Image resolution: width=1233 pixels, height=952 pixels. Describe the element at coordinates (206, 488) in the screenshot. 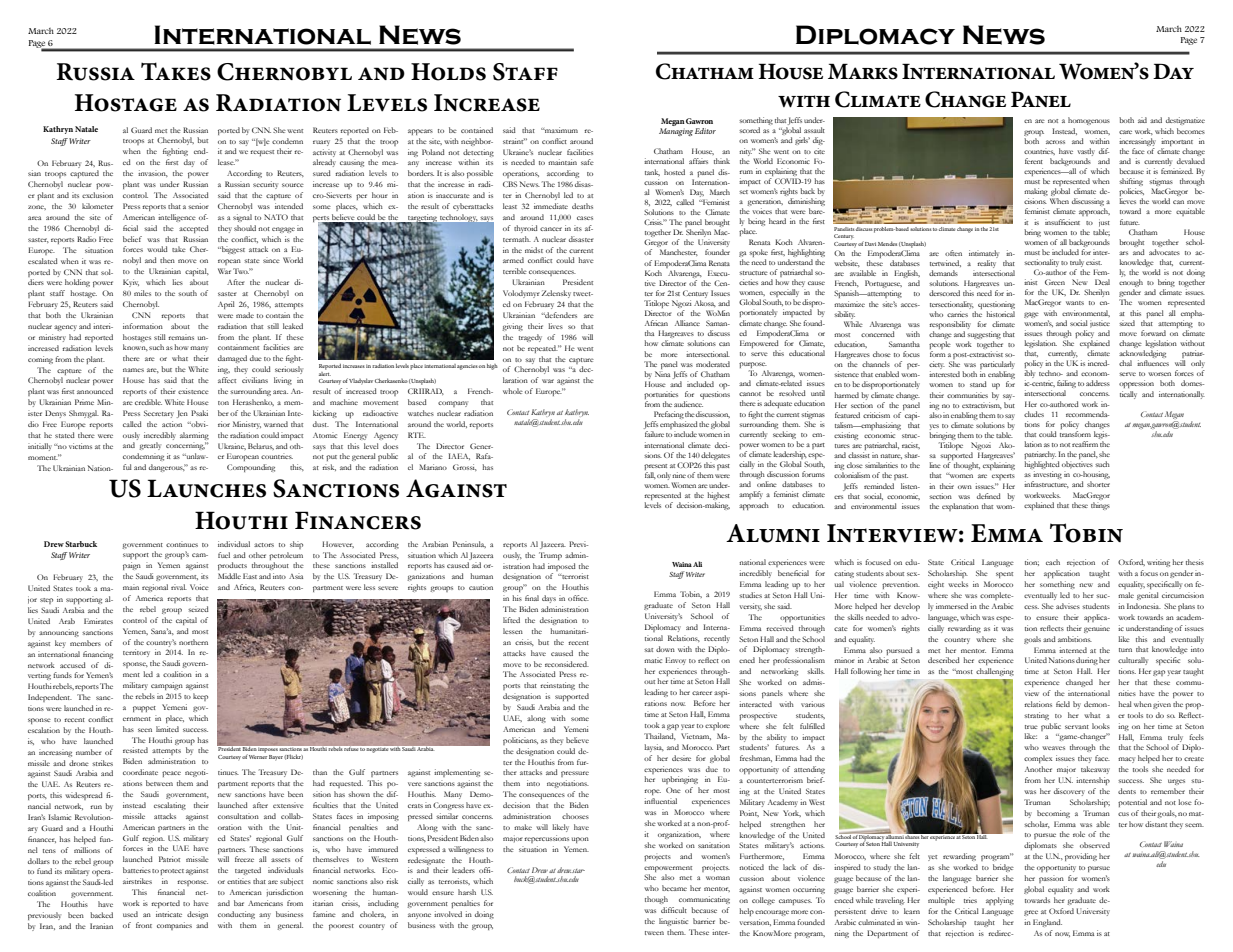

I see `Launches` at that location.
